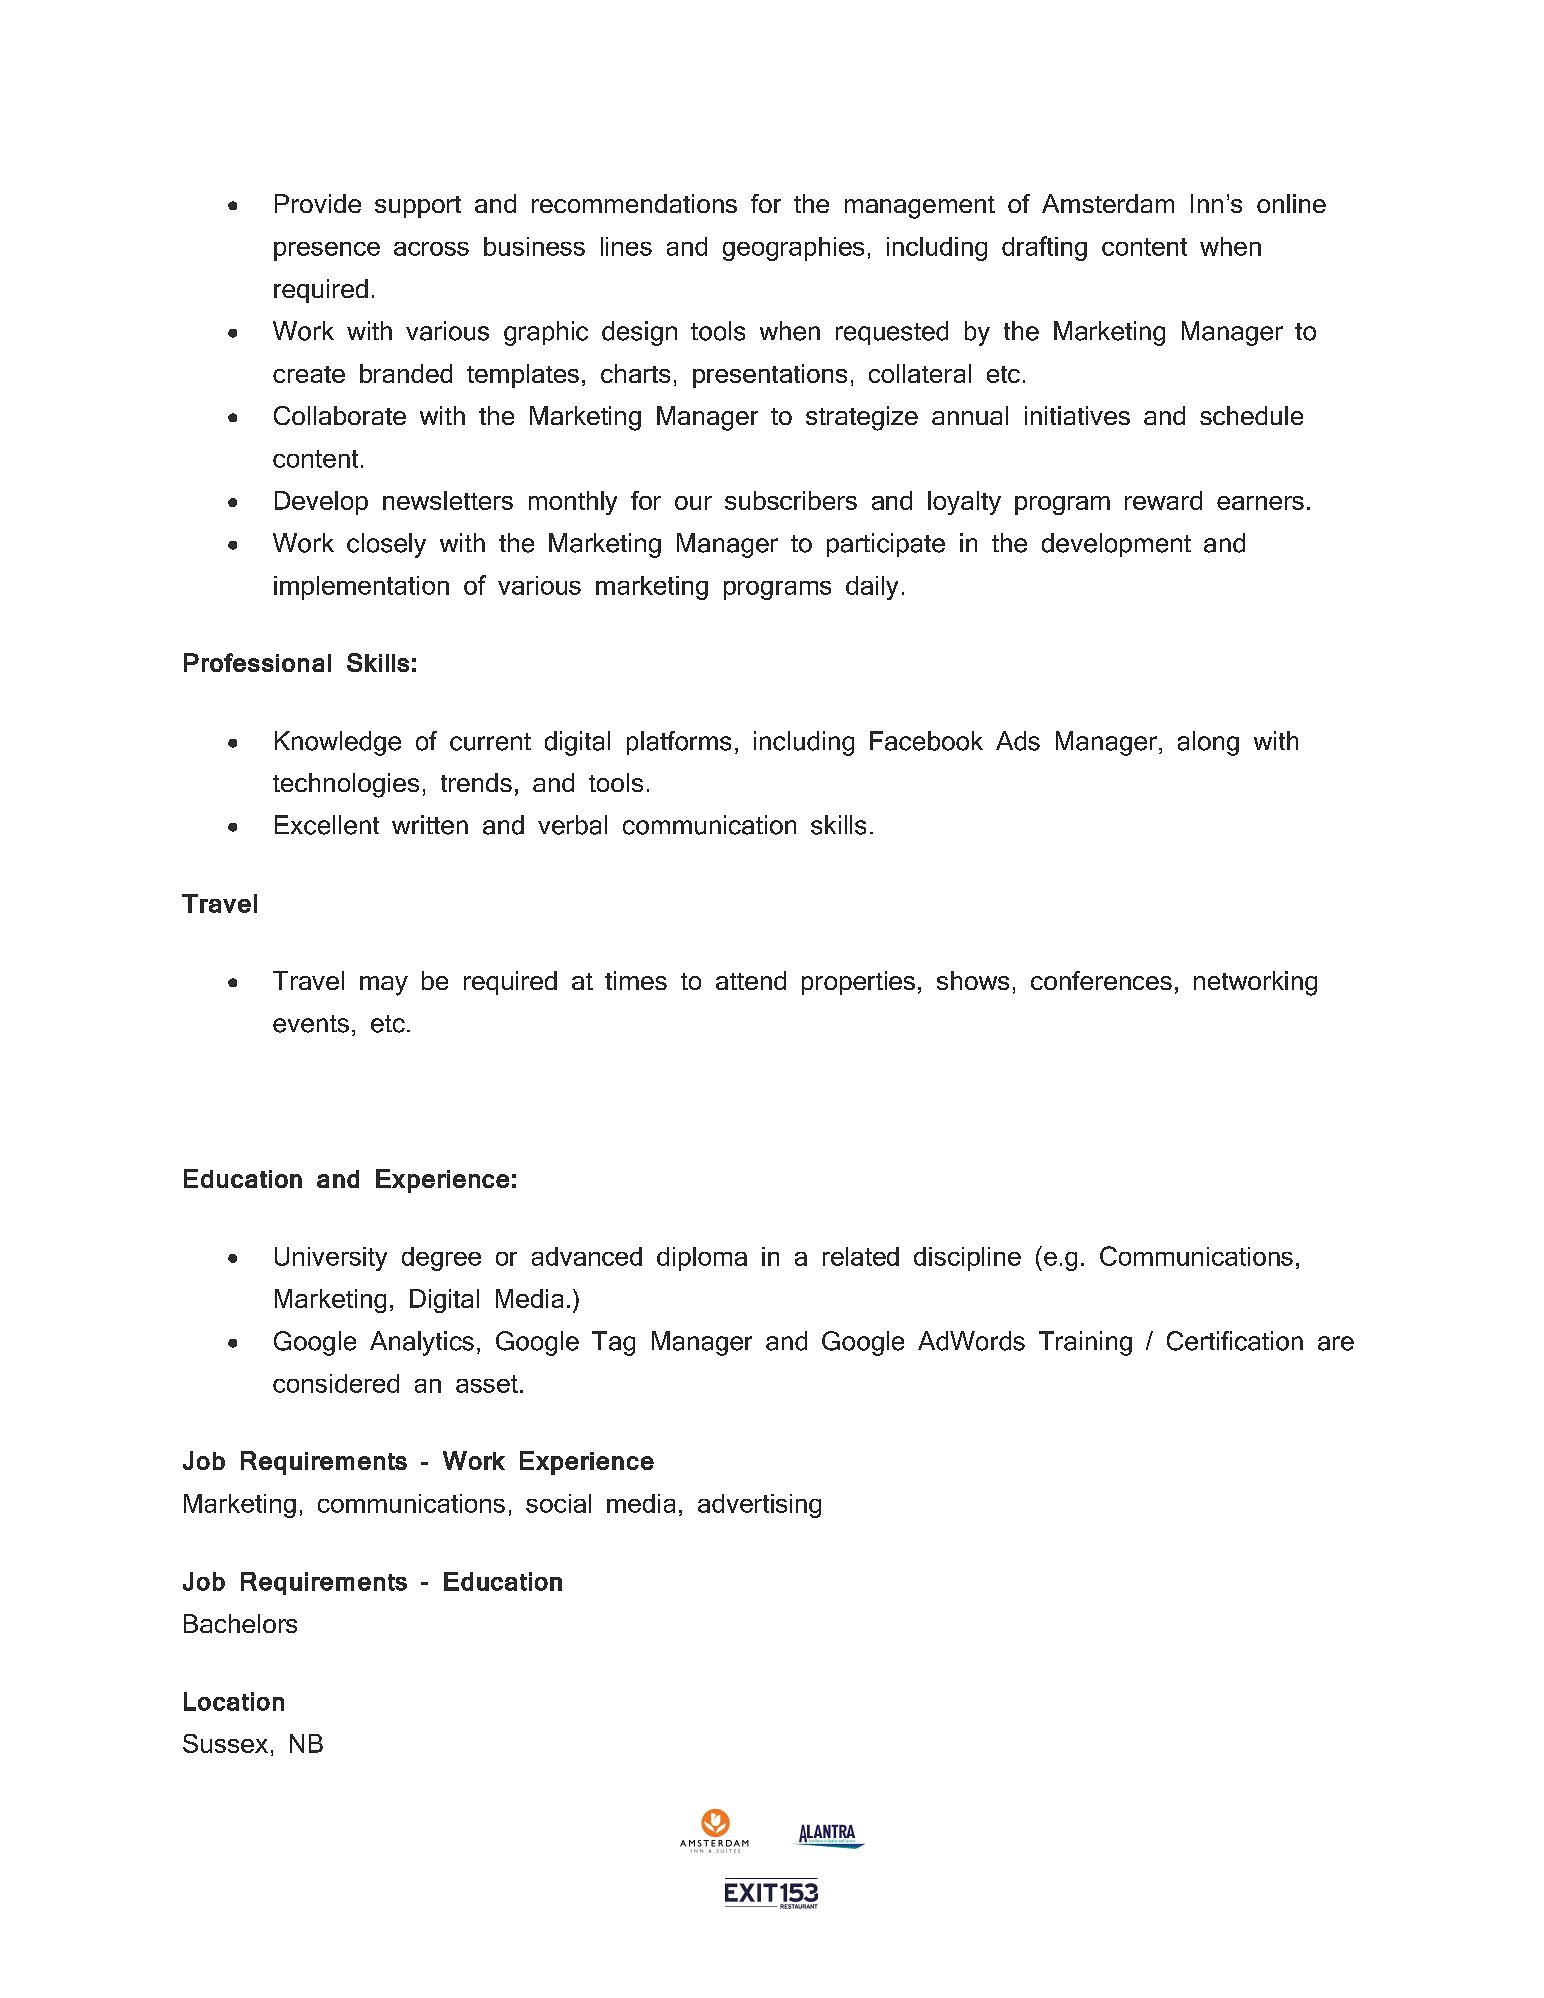 This screenshot has height=1998, width=1544. What do you see at coordinates (327, 251) in the screenshot?
I see `presence` at bounding box center [327, 251].
